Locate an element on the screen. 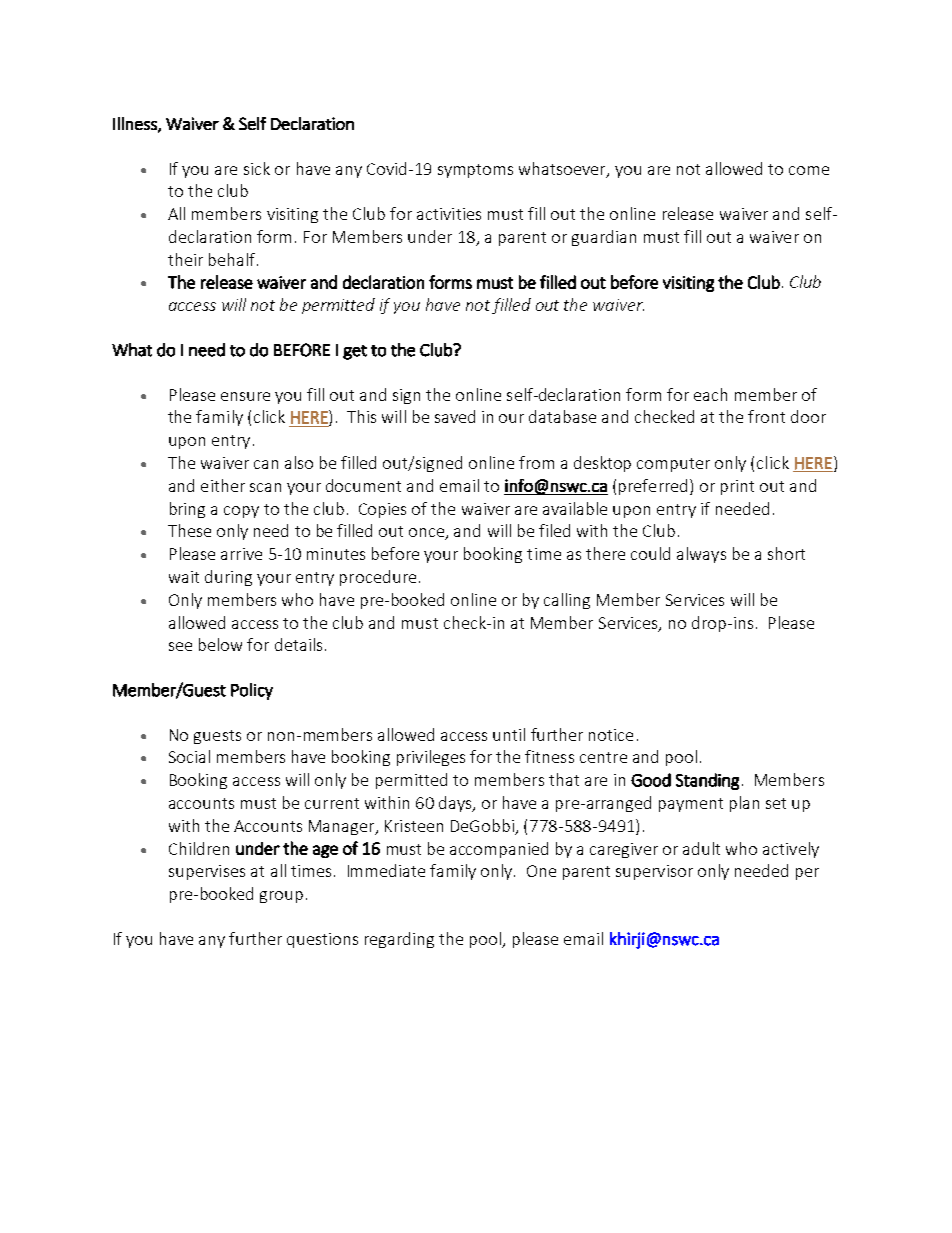  regarding is located at coordinates (399, 940).
